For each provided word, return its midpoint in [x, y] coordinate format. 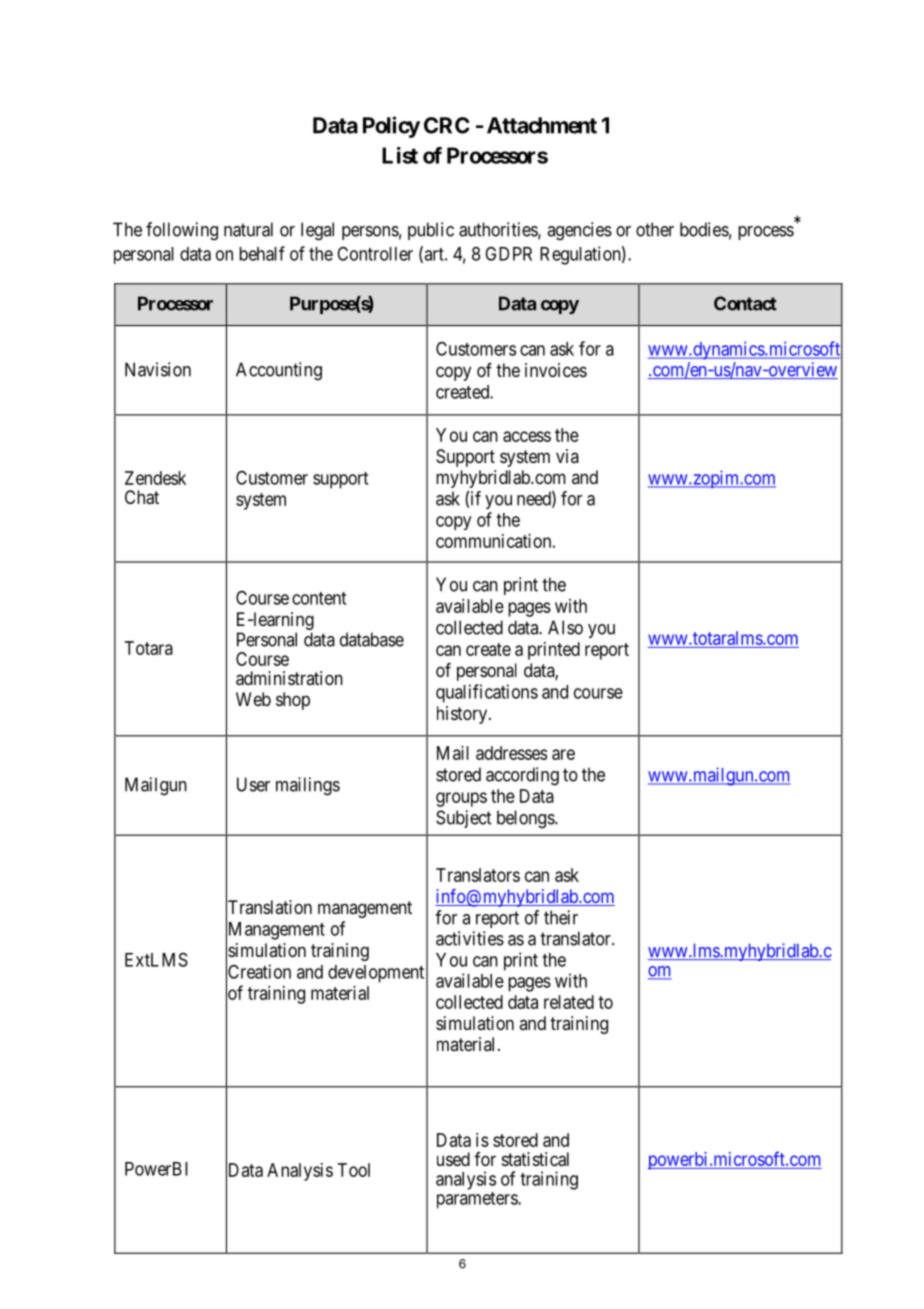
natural [248, 229]
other [655, 229]
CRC [447, 125]
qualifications [487, 693]
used [453, 1159]
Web [253, 699]
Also [565, 627]
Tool [354, 1170]
